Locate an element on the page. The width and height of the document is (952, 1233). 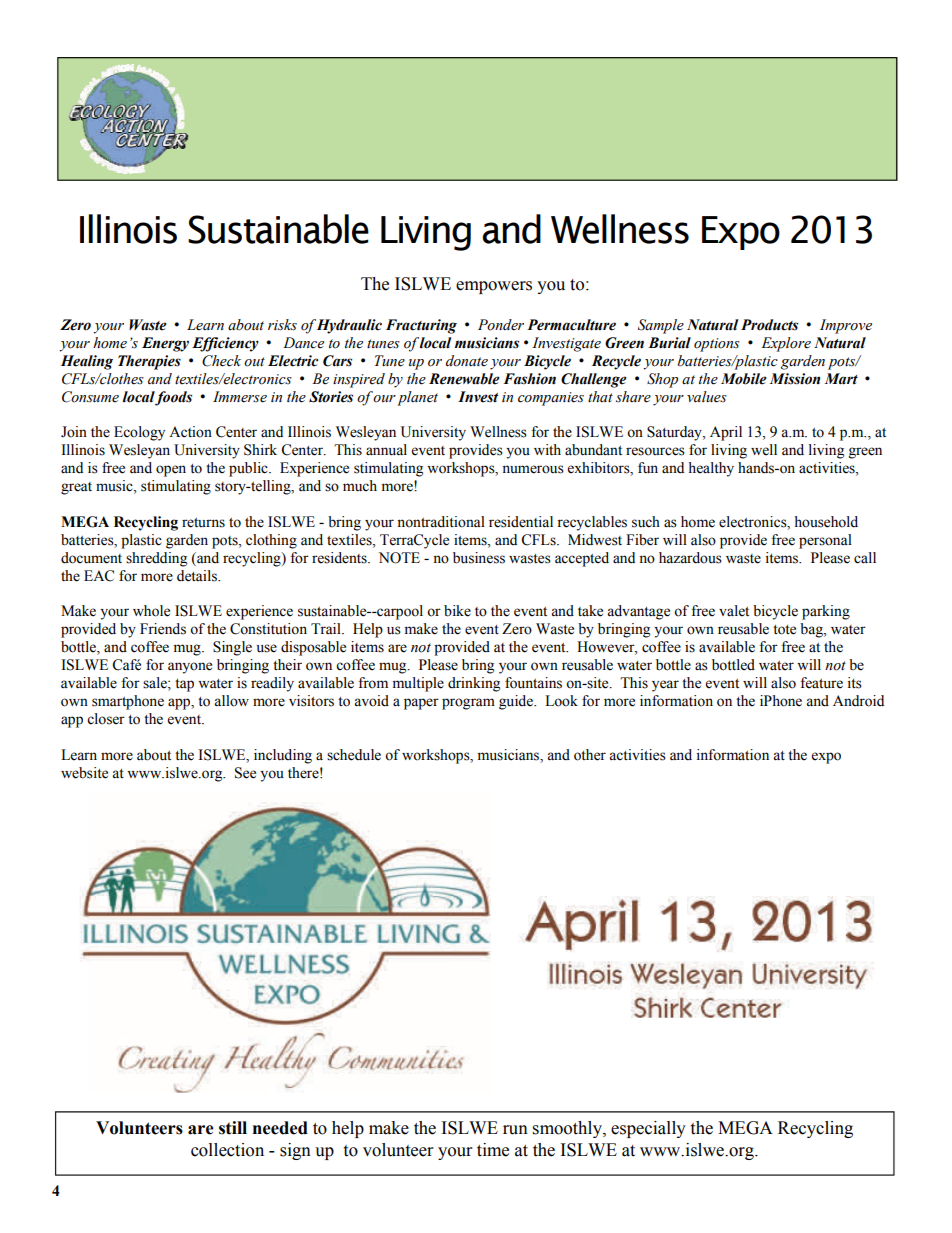
feature is located at coordinates (821, 683).
